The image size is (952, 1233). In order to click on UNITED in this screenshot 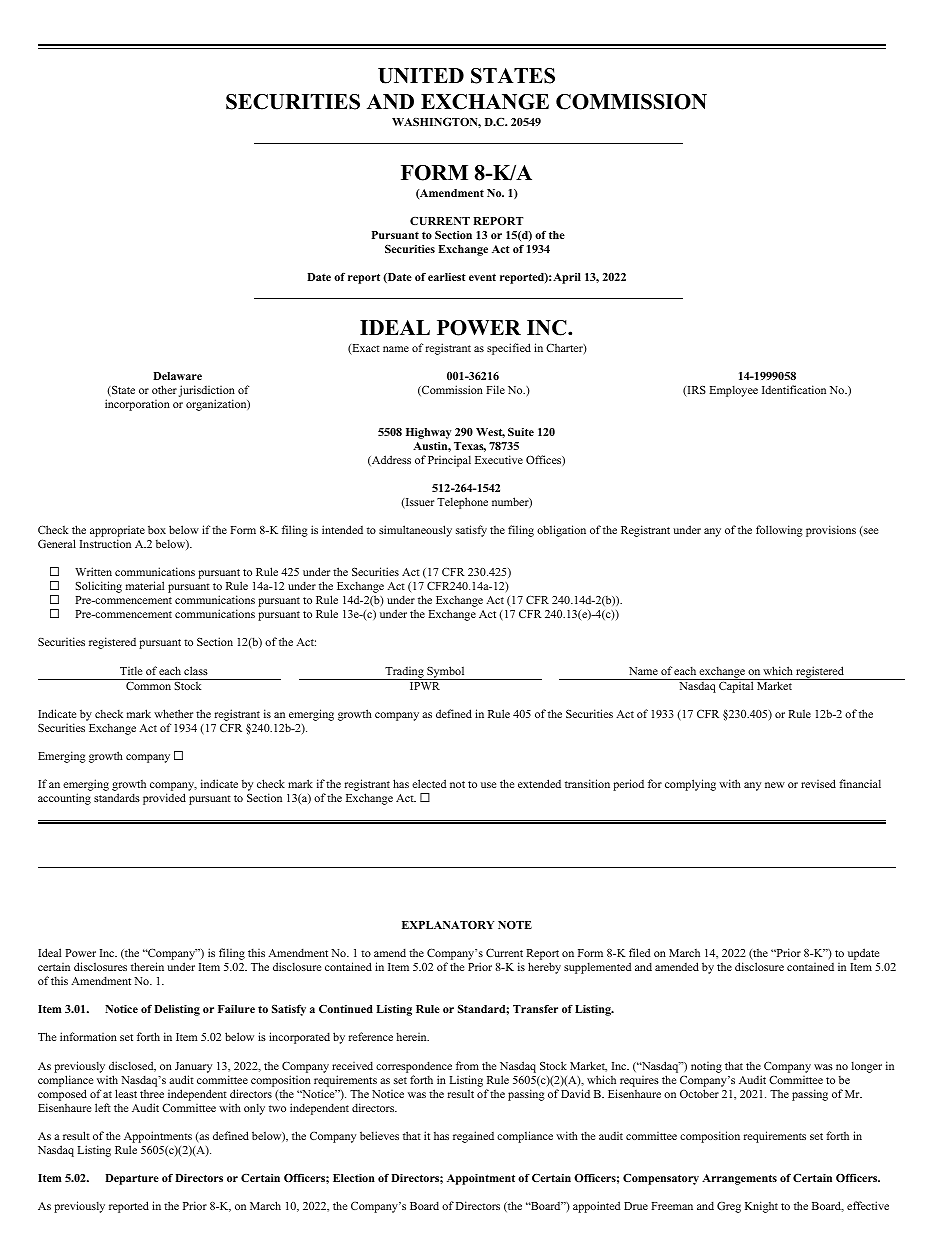, I will do `click(421, 76)`.
